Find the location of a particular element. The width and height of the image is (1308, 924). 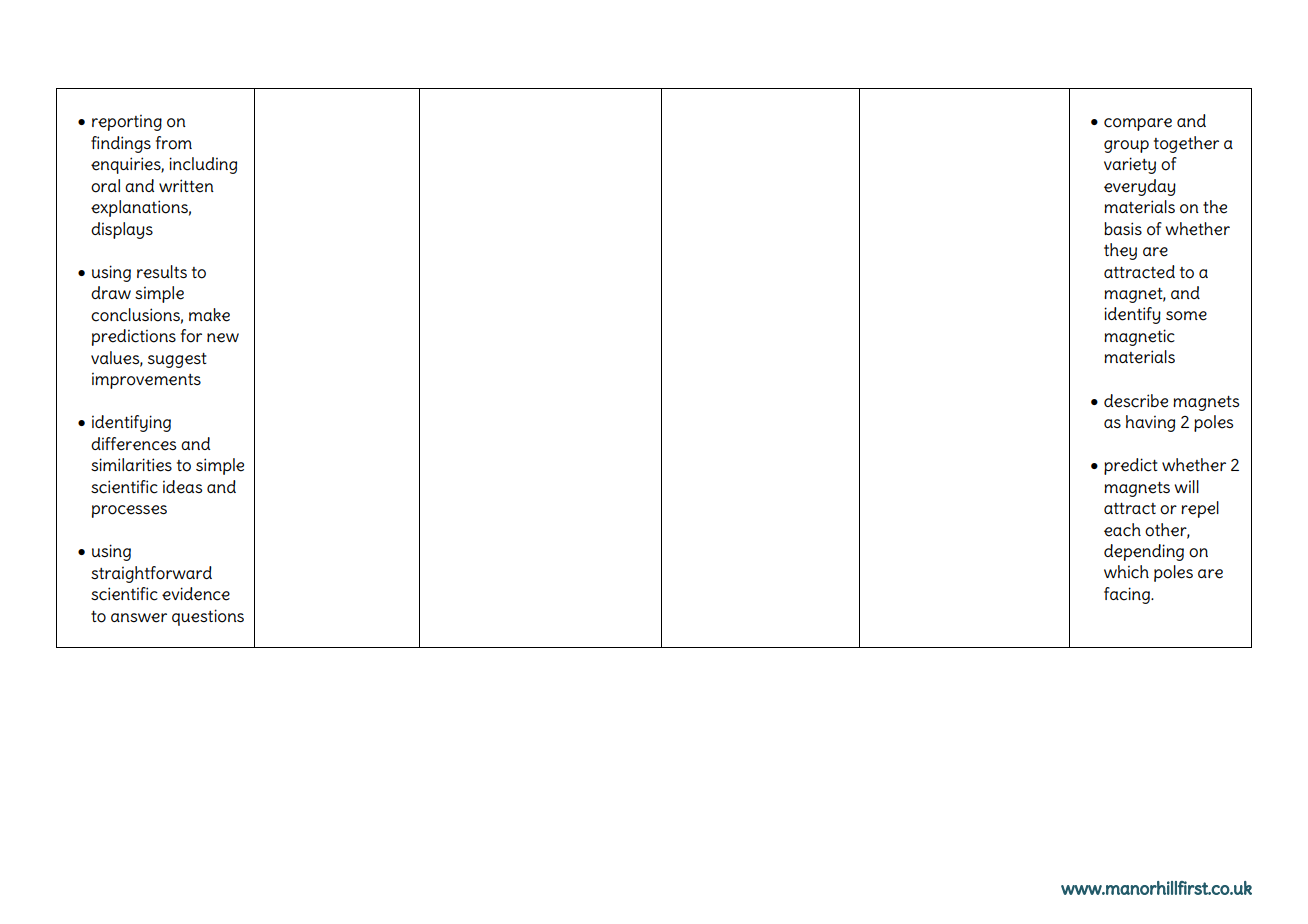

each is located at coordinates (1122, 530).
